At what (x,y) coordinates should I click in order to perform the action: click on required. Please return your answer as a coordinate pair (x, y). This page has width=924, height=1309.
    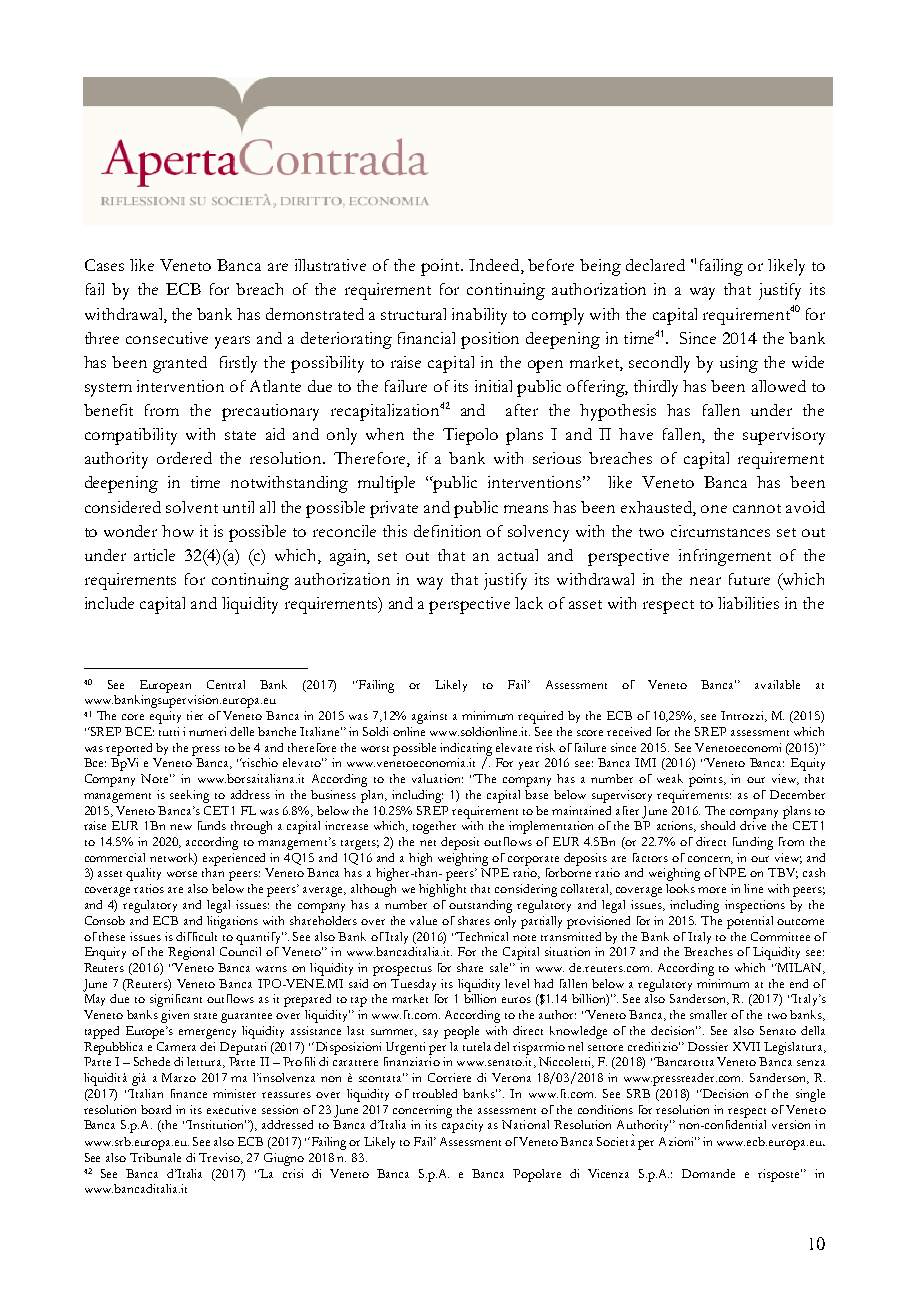
    Looking at the image, I should click on (540, 717).
